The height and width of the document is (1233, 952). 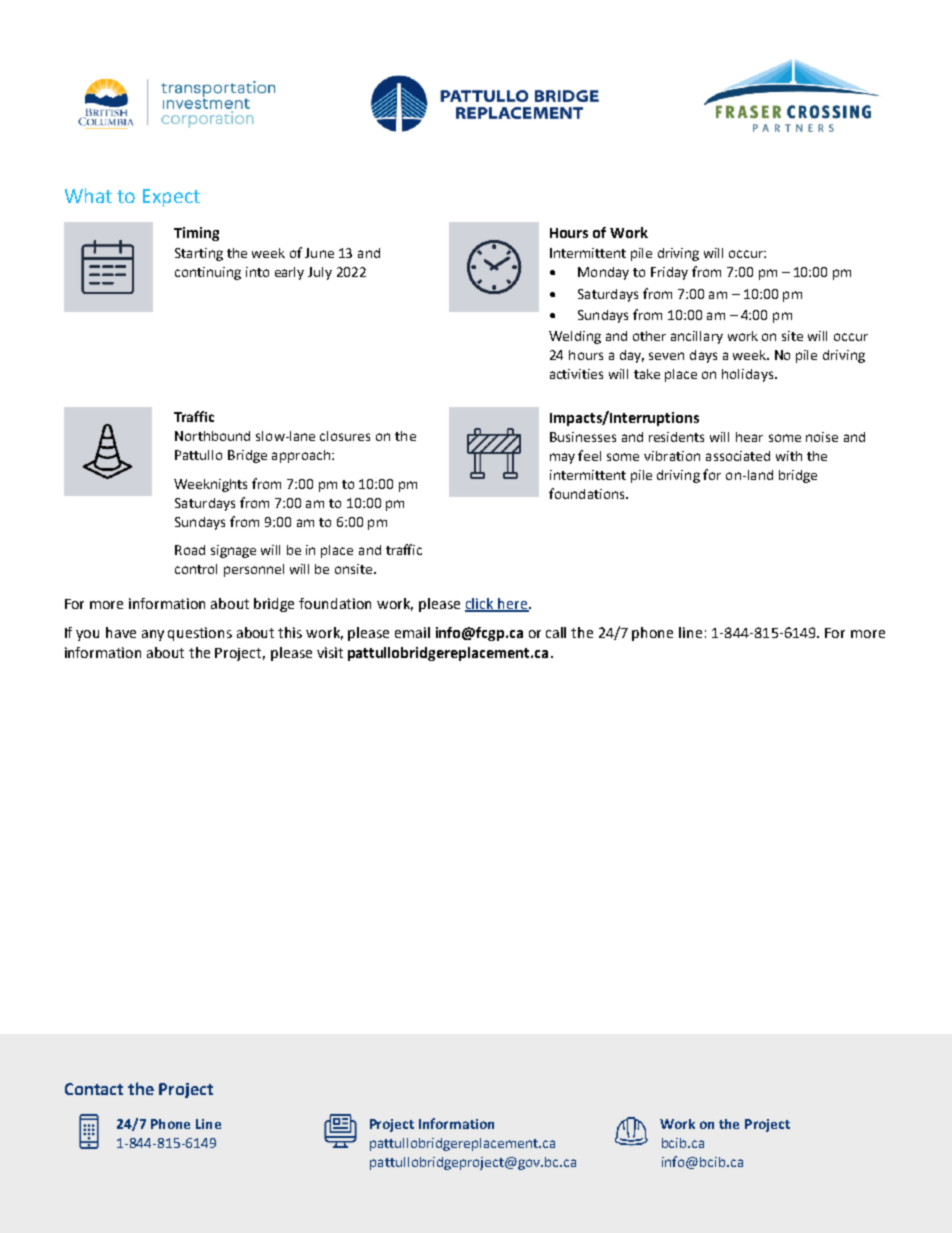 What do you see at coordinates (319, 253) in the document?
I see `June` at bounding box center [319, 253].
